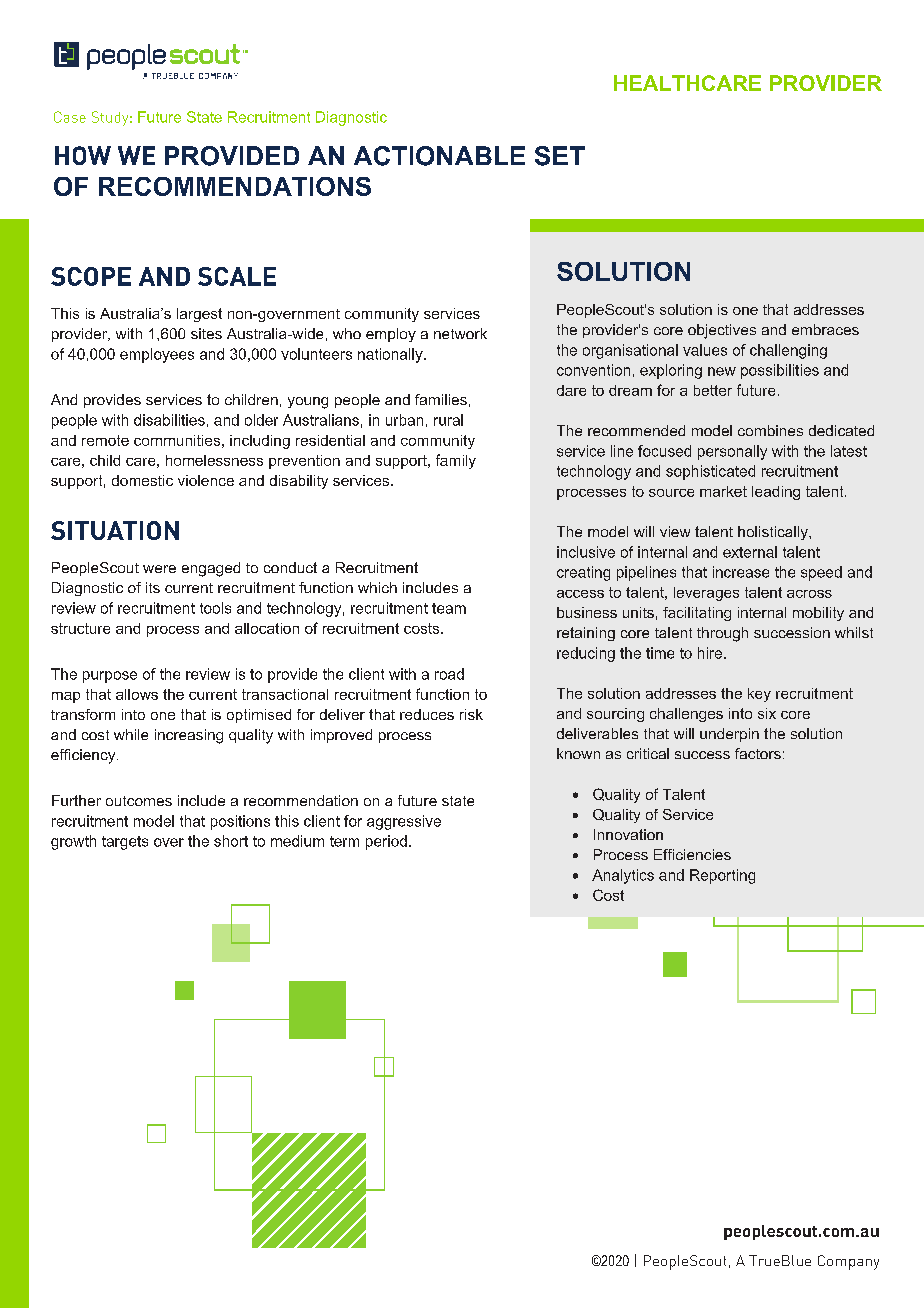 The height and width of the image is (1308, 924). Describe the element at coordinates (759, 695) in the image. I see `key` at that location.
